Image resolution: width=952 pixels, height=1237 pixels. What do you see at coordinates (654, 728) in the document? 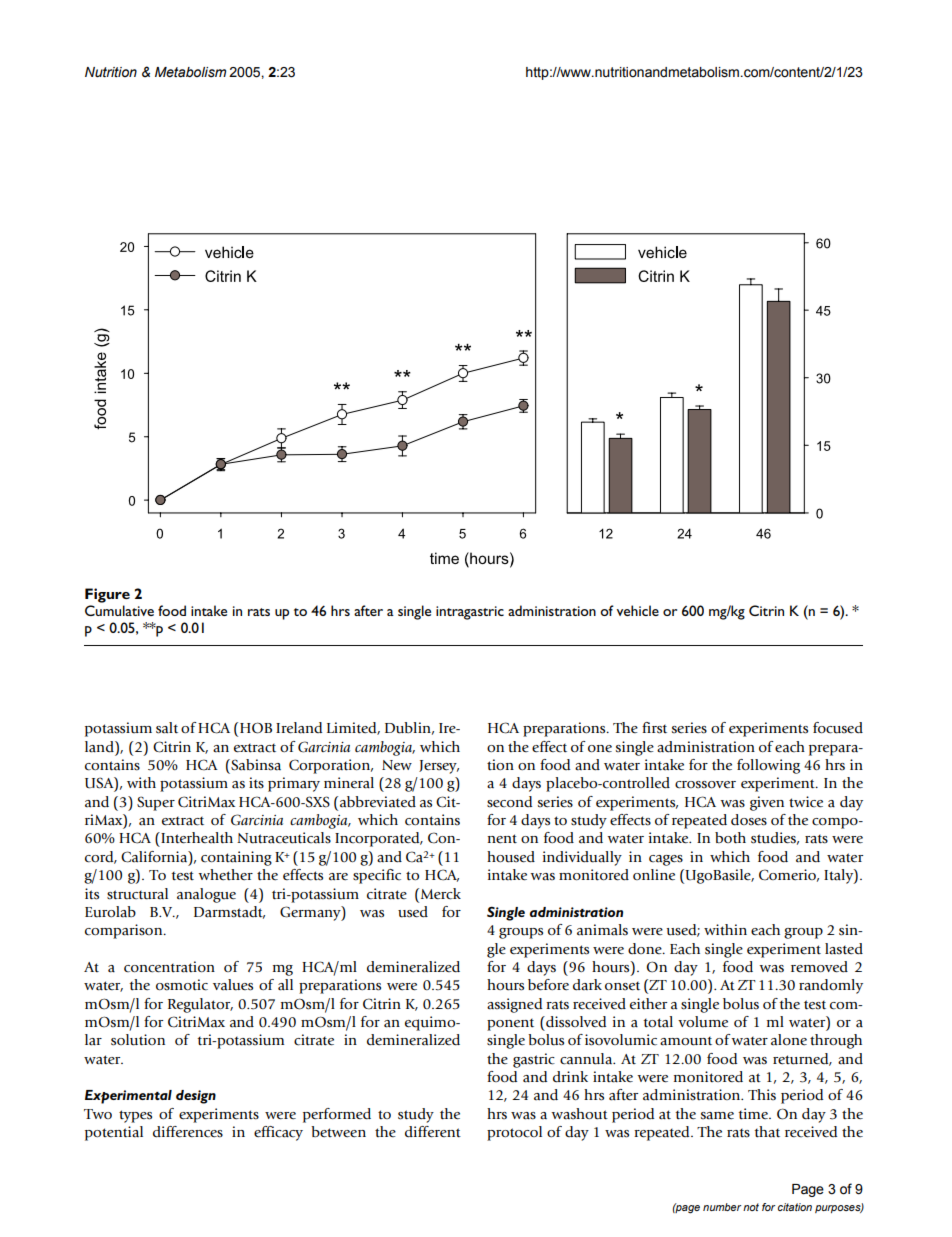
I see `first` at bounding box center [654, 728].
